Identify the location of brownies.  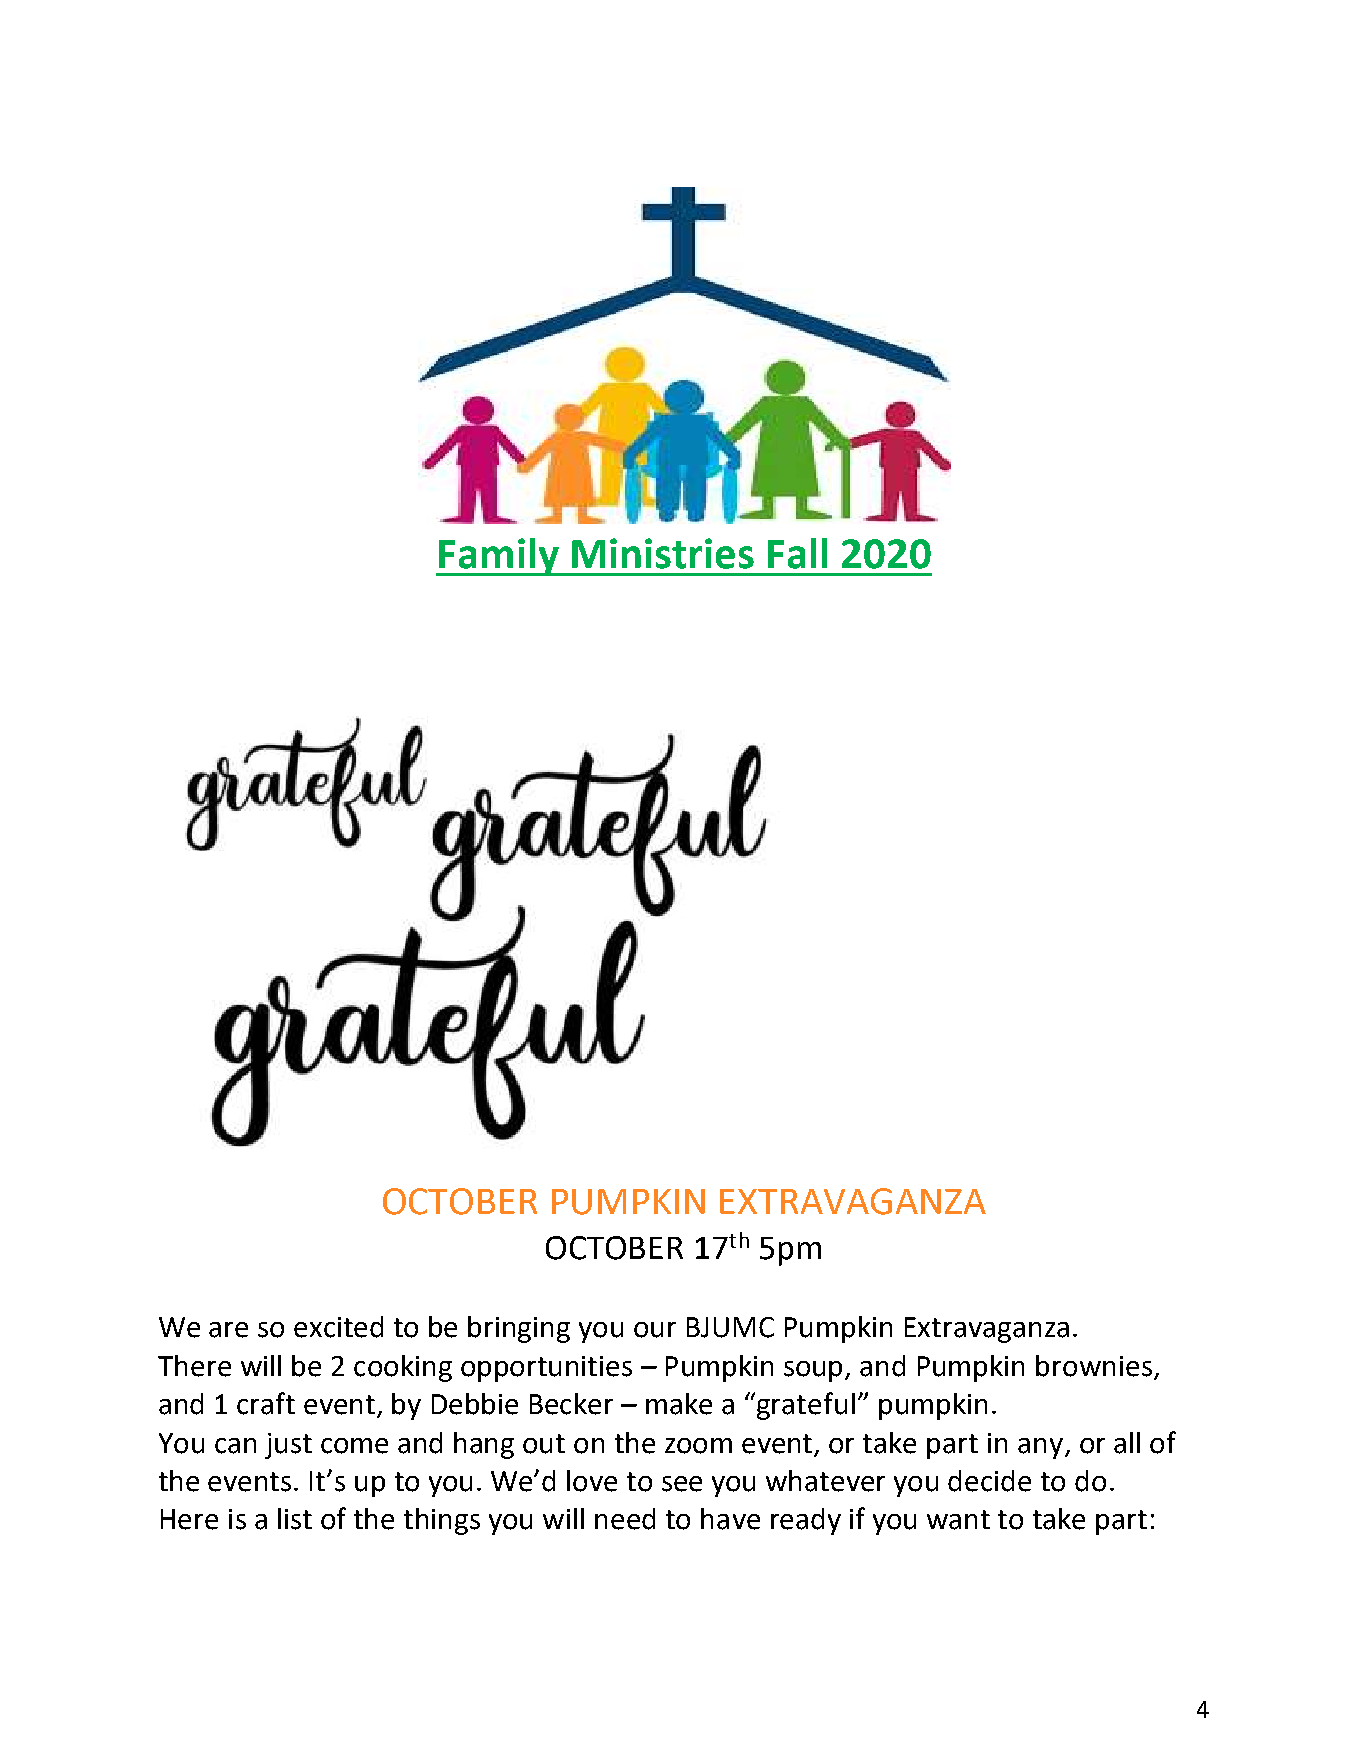
(1094, 1366).
